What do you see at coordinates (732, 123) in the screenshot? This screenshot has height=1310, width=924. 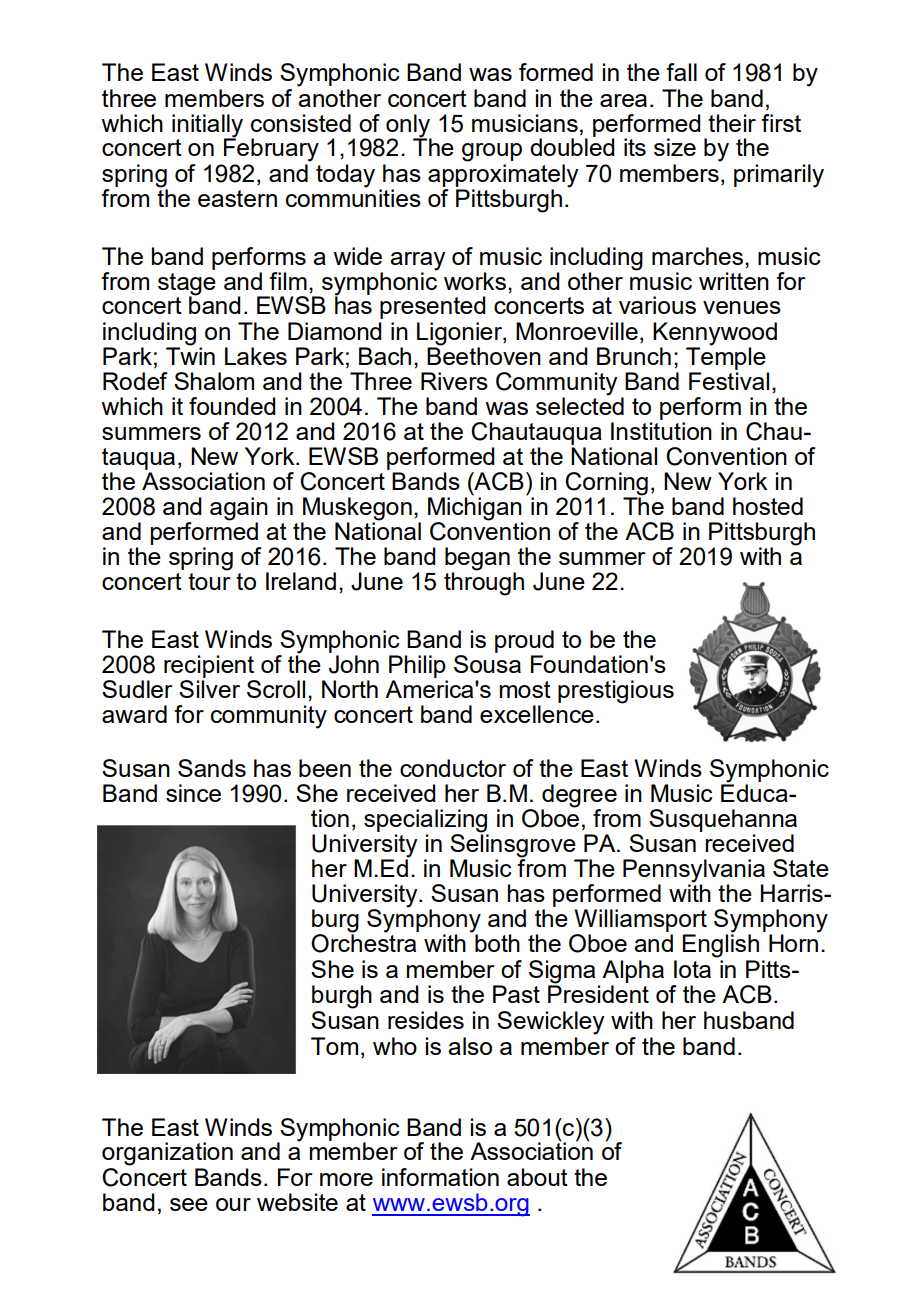 I see `their` at bounding box center [732, 123].
